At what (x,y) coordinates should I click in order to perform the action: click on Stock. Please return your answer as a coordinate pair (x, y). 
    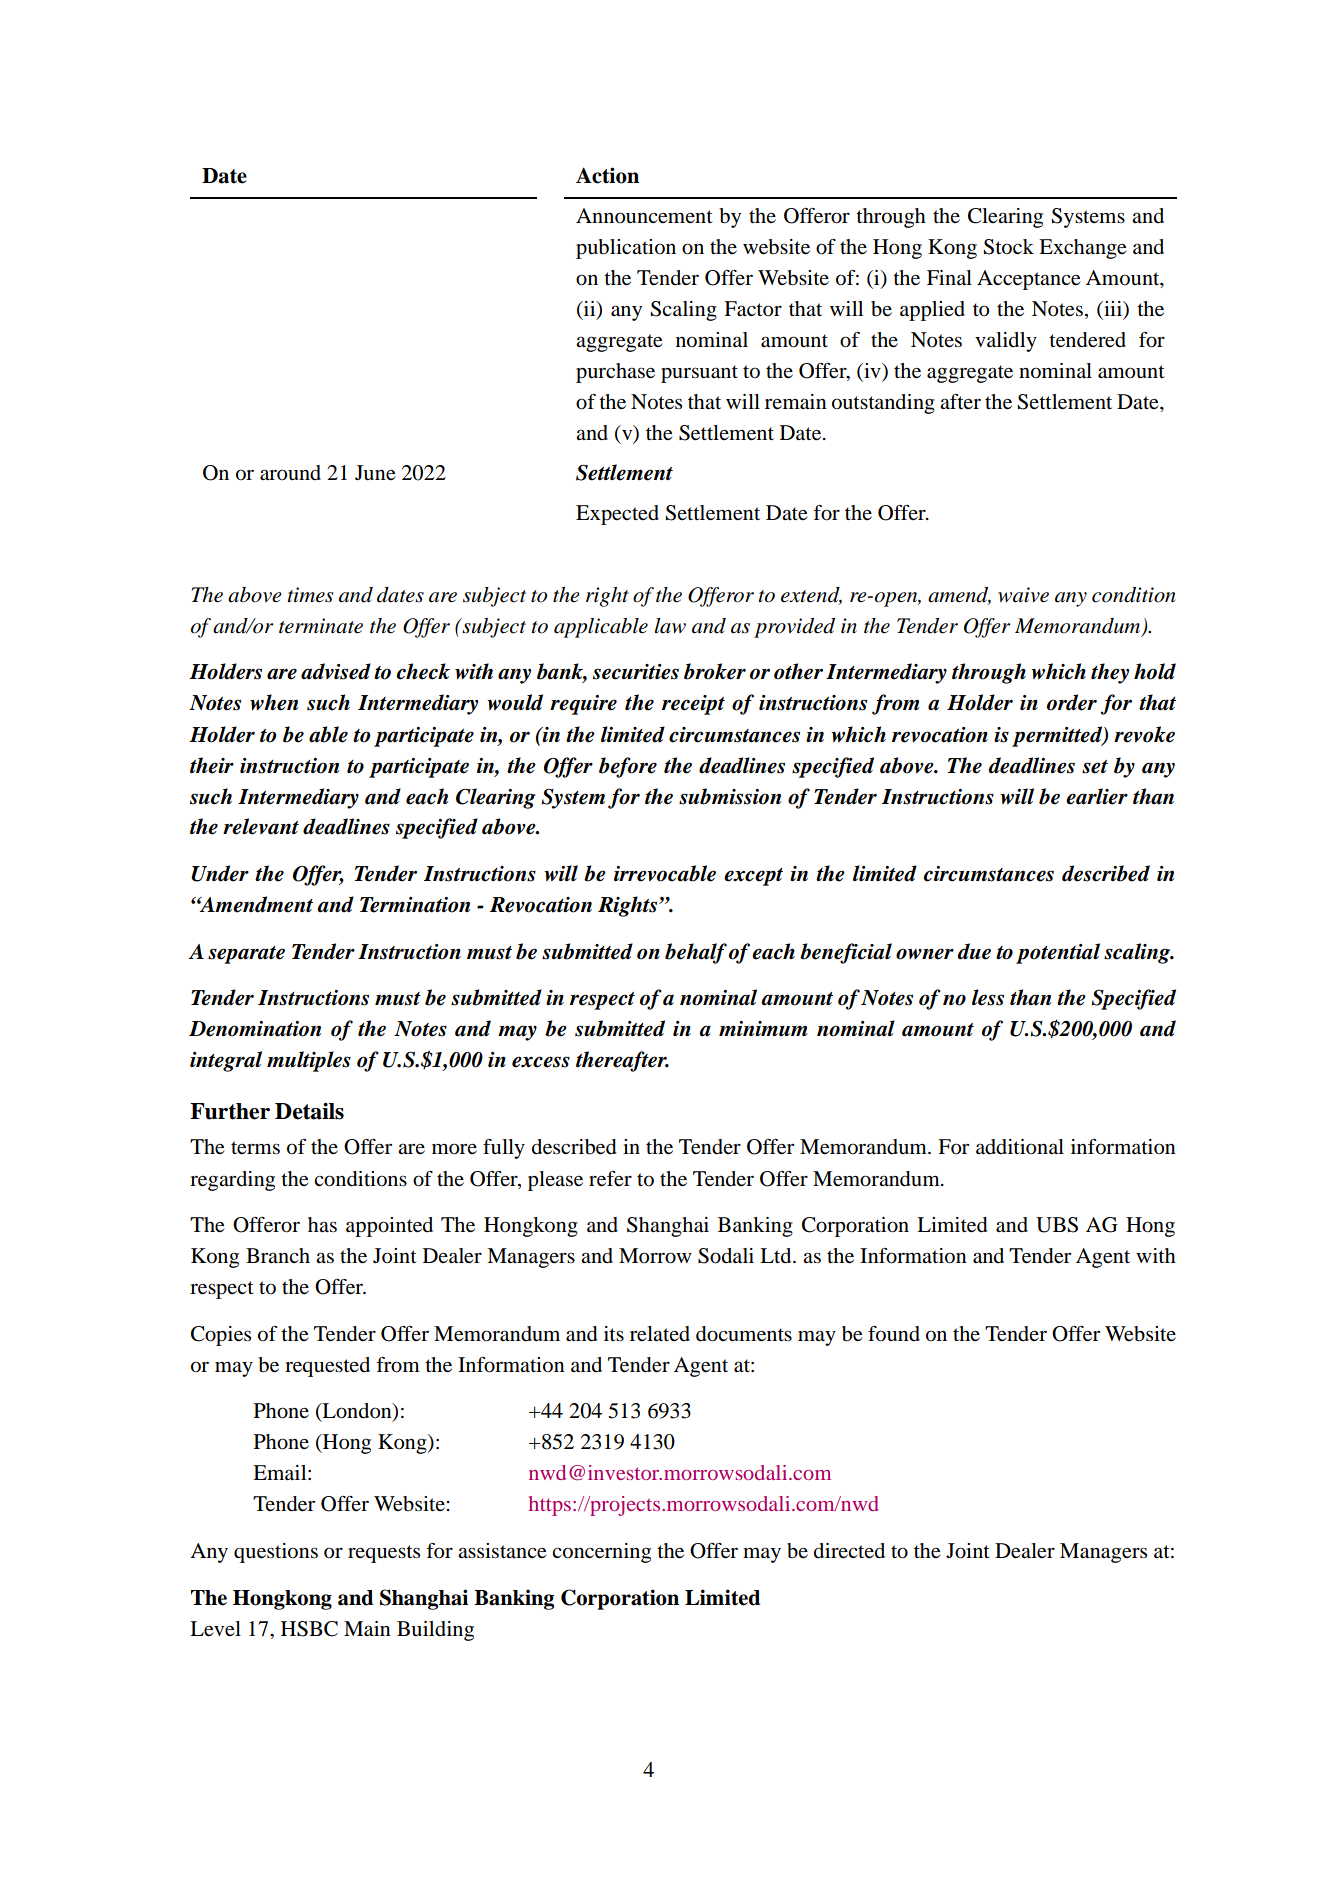
    Looking at the image, I should click on (1009, 247).
